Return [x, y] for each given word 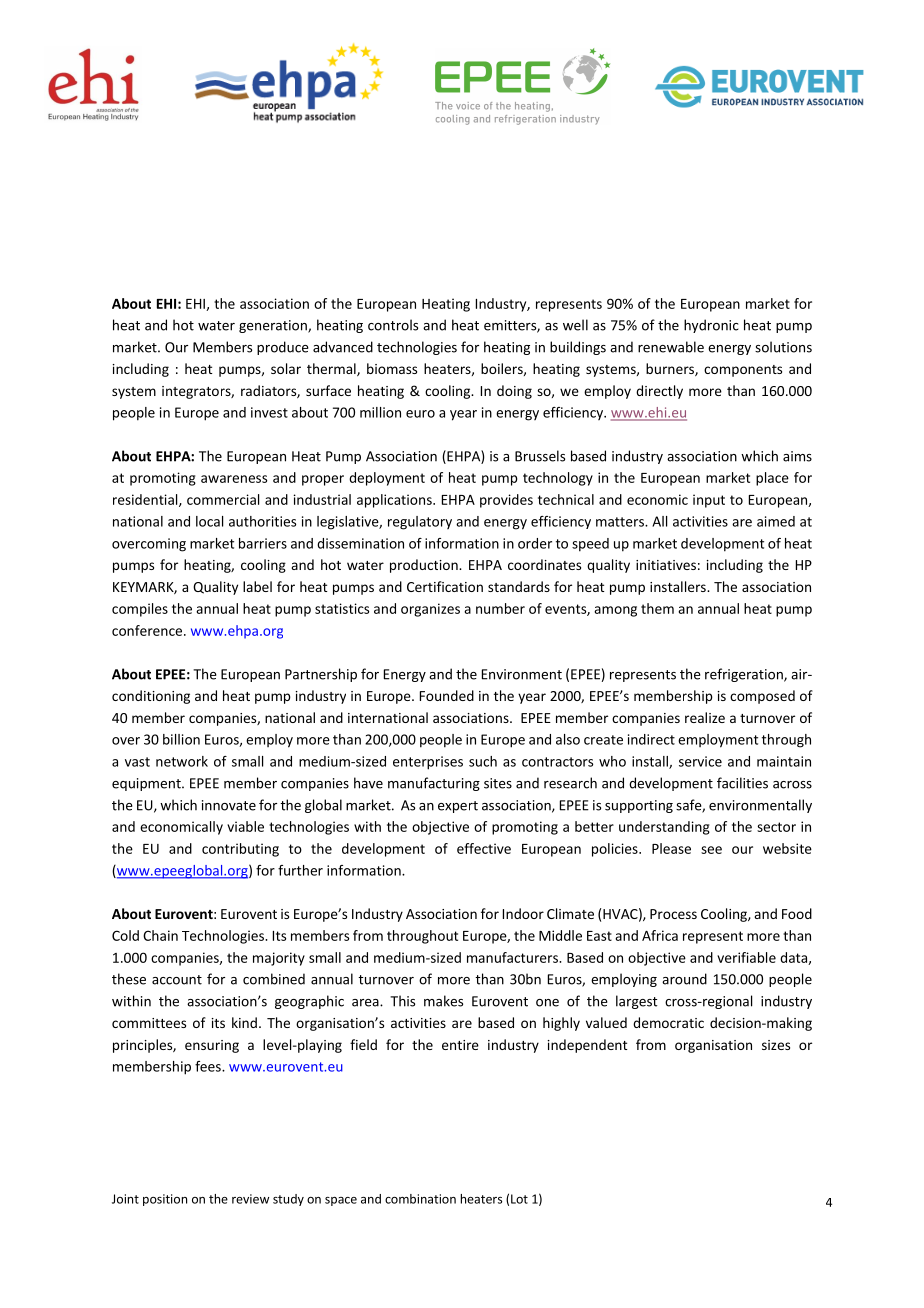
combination [420, 1199]
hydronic [711, 326]
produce [283, 348]
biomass [392, 368]
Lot [519, 1199]
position [165, 1200]
